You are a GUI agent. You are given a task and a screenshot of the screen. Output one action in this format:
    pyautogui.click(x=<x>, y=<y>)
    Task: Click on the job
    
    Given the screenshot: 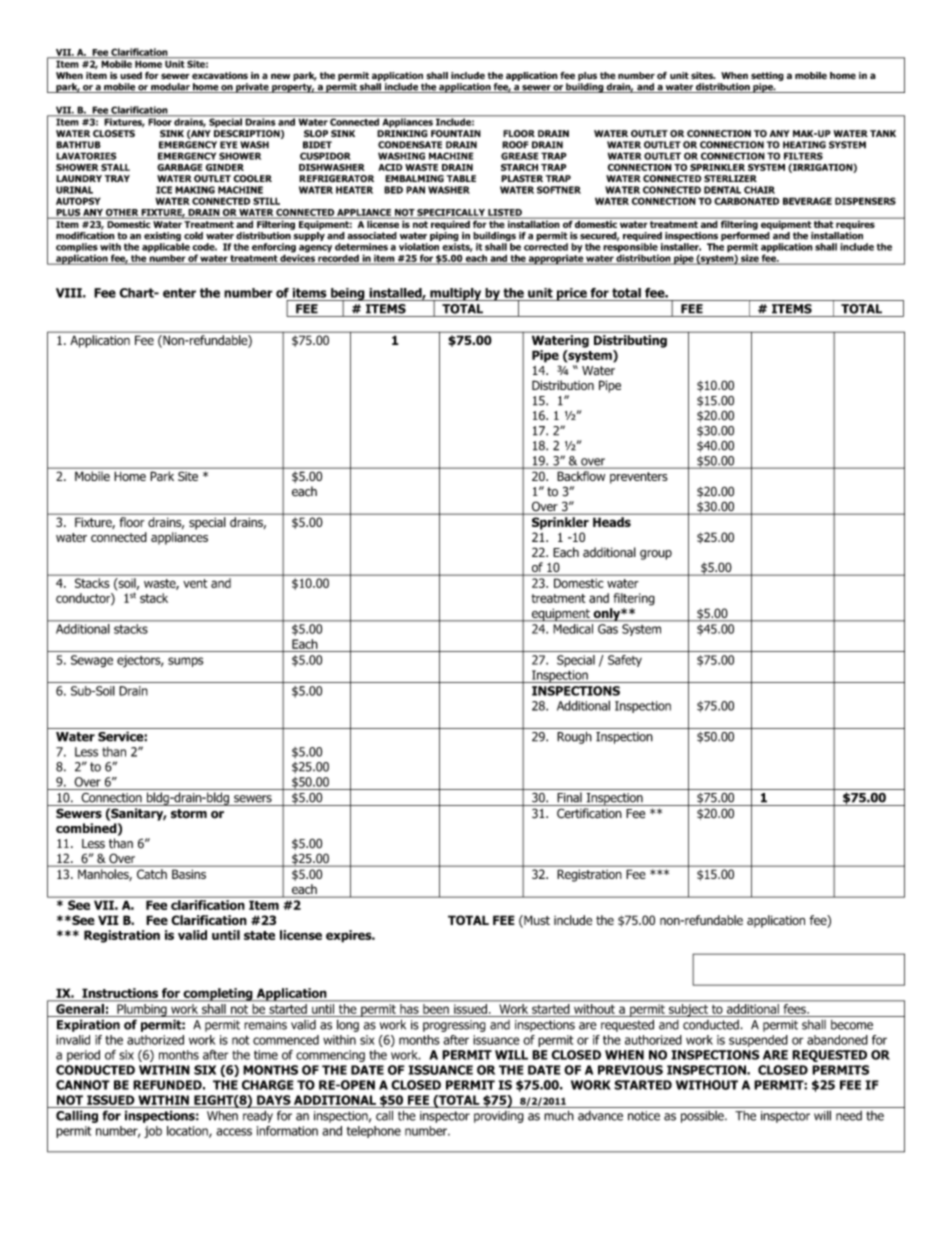 What is the action you would take?
    pyautogui.click(x=153, y=1132)
